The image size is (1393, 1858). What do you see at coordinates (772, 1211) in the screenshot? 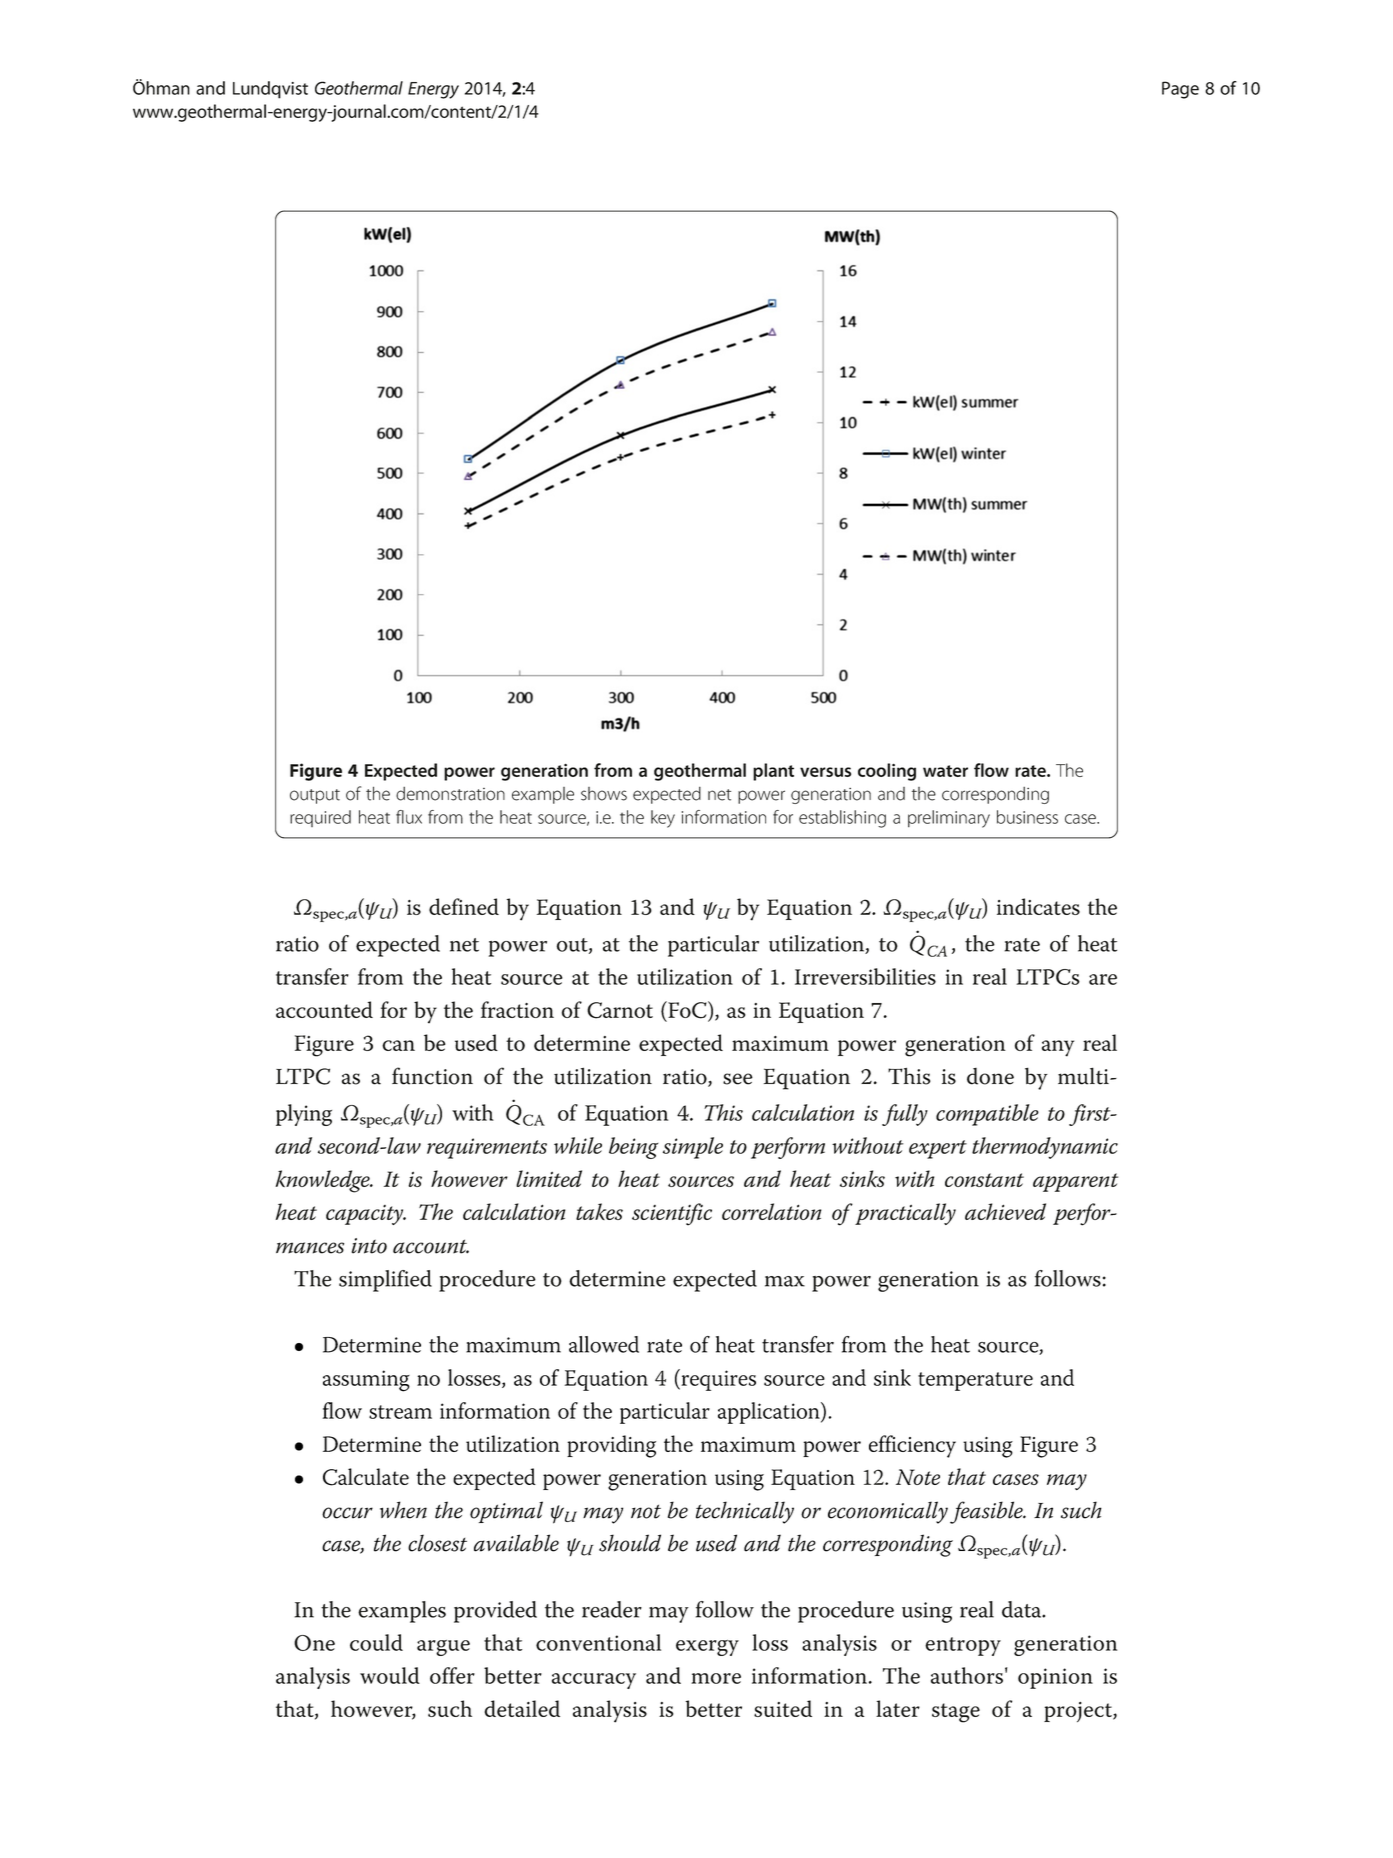
I see `correlation` at bounding box center [772, 1211].
